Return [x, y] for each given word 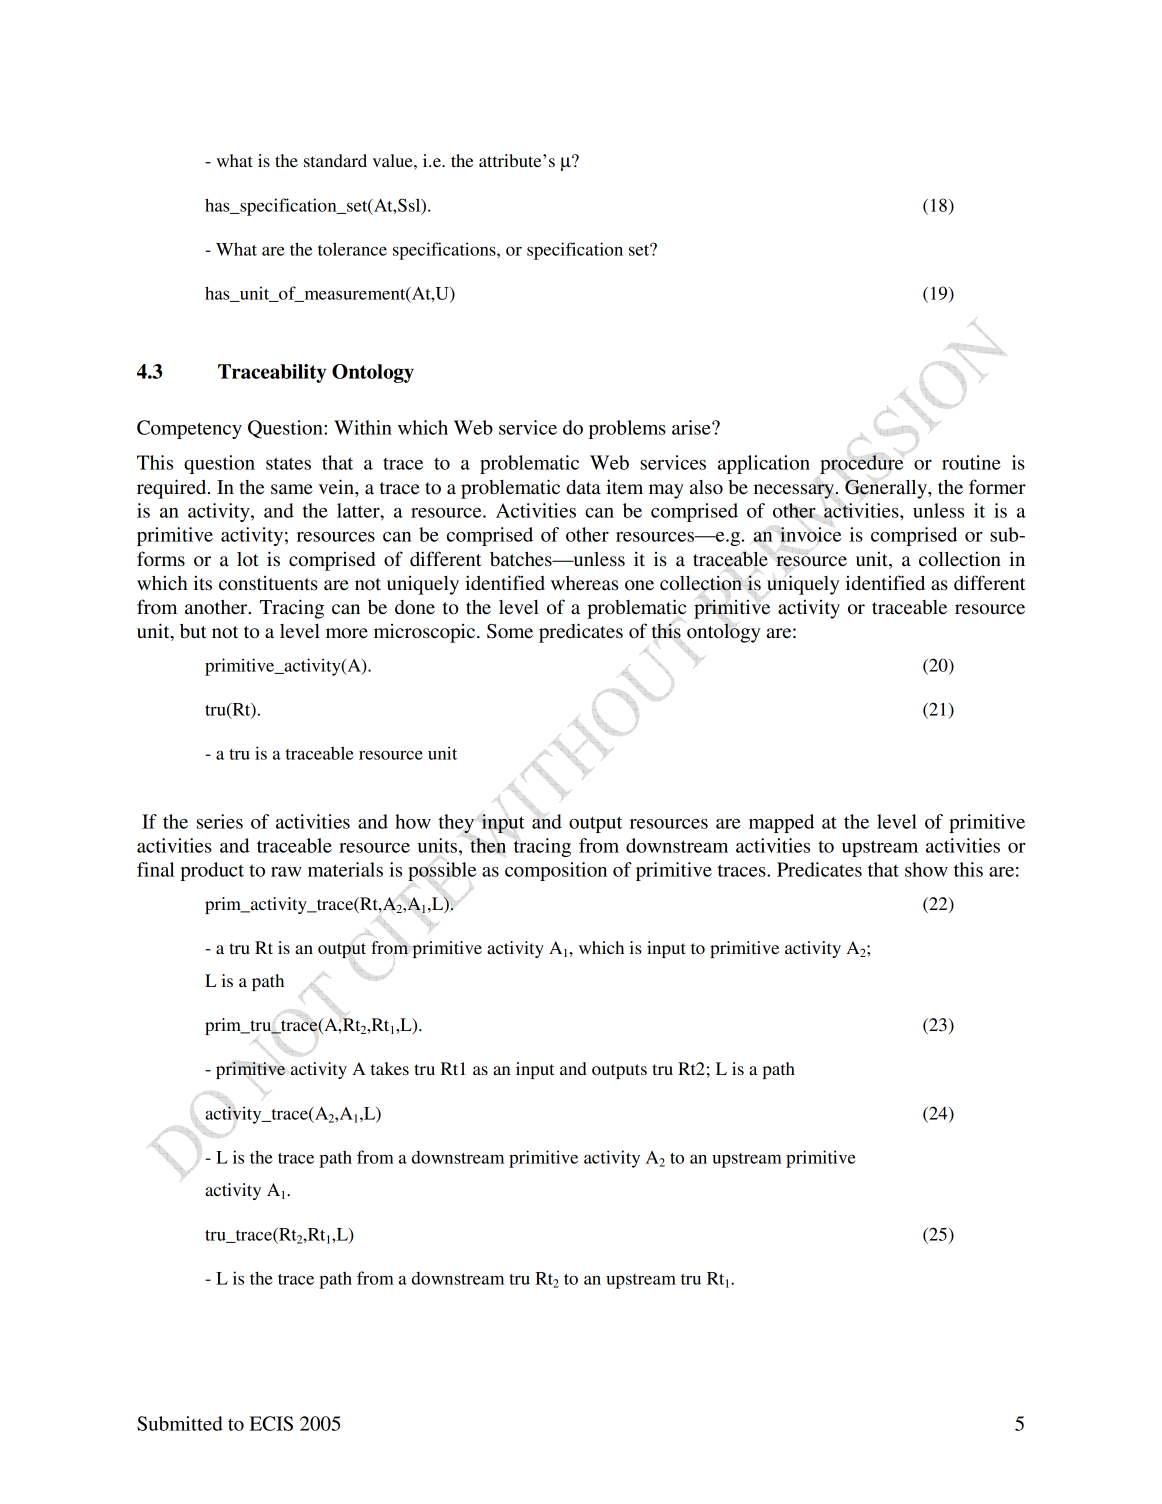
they [456, 823]
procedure [862, 463]
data [583, 487]
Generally [887, 489]
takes [390, 1068]
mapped [781, 823]
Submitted [180, 1423]
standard [335, 160]
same [292, 489]
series [220, 821]
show [926, 869]
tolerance [352, 249]
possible [442, 872]
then [488, 845]
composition [556, 871]
